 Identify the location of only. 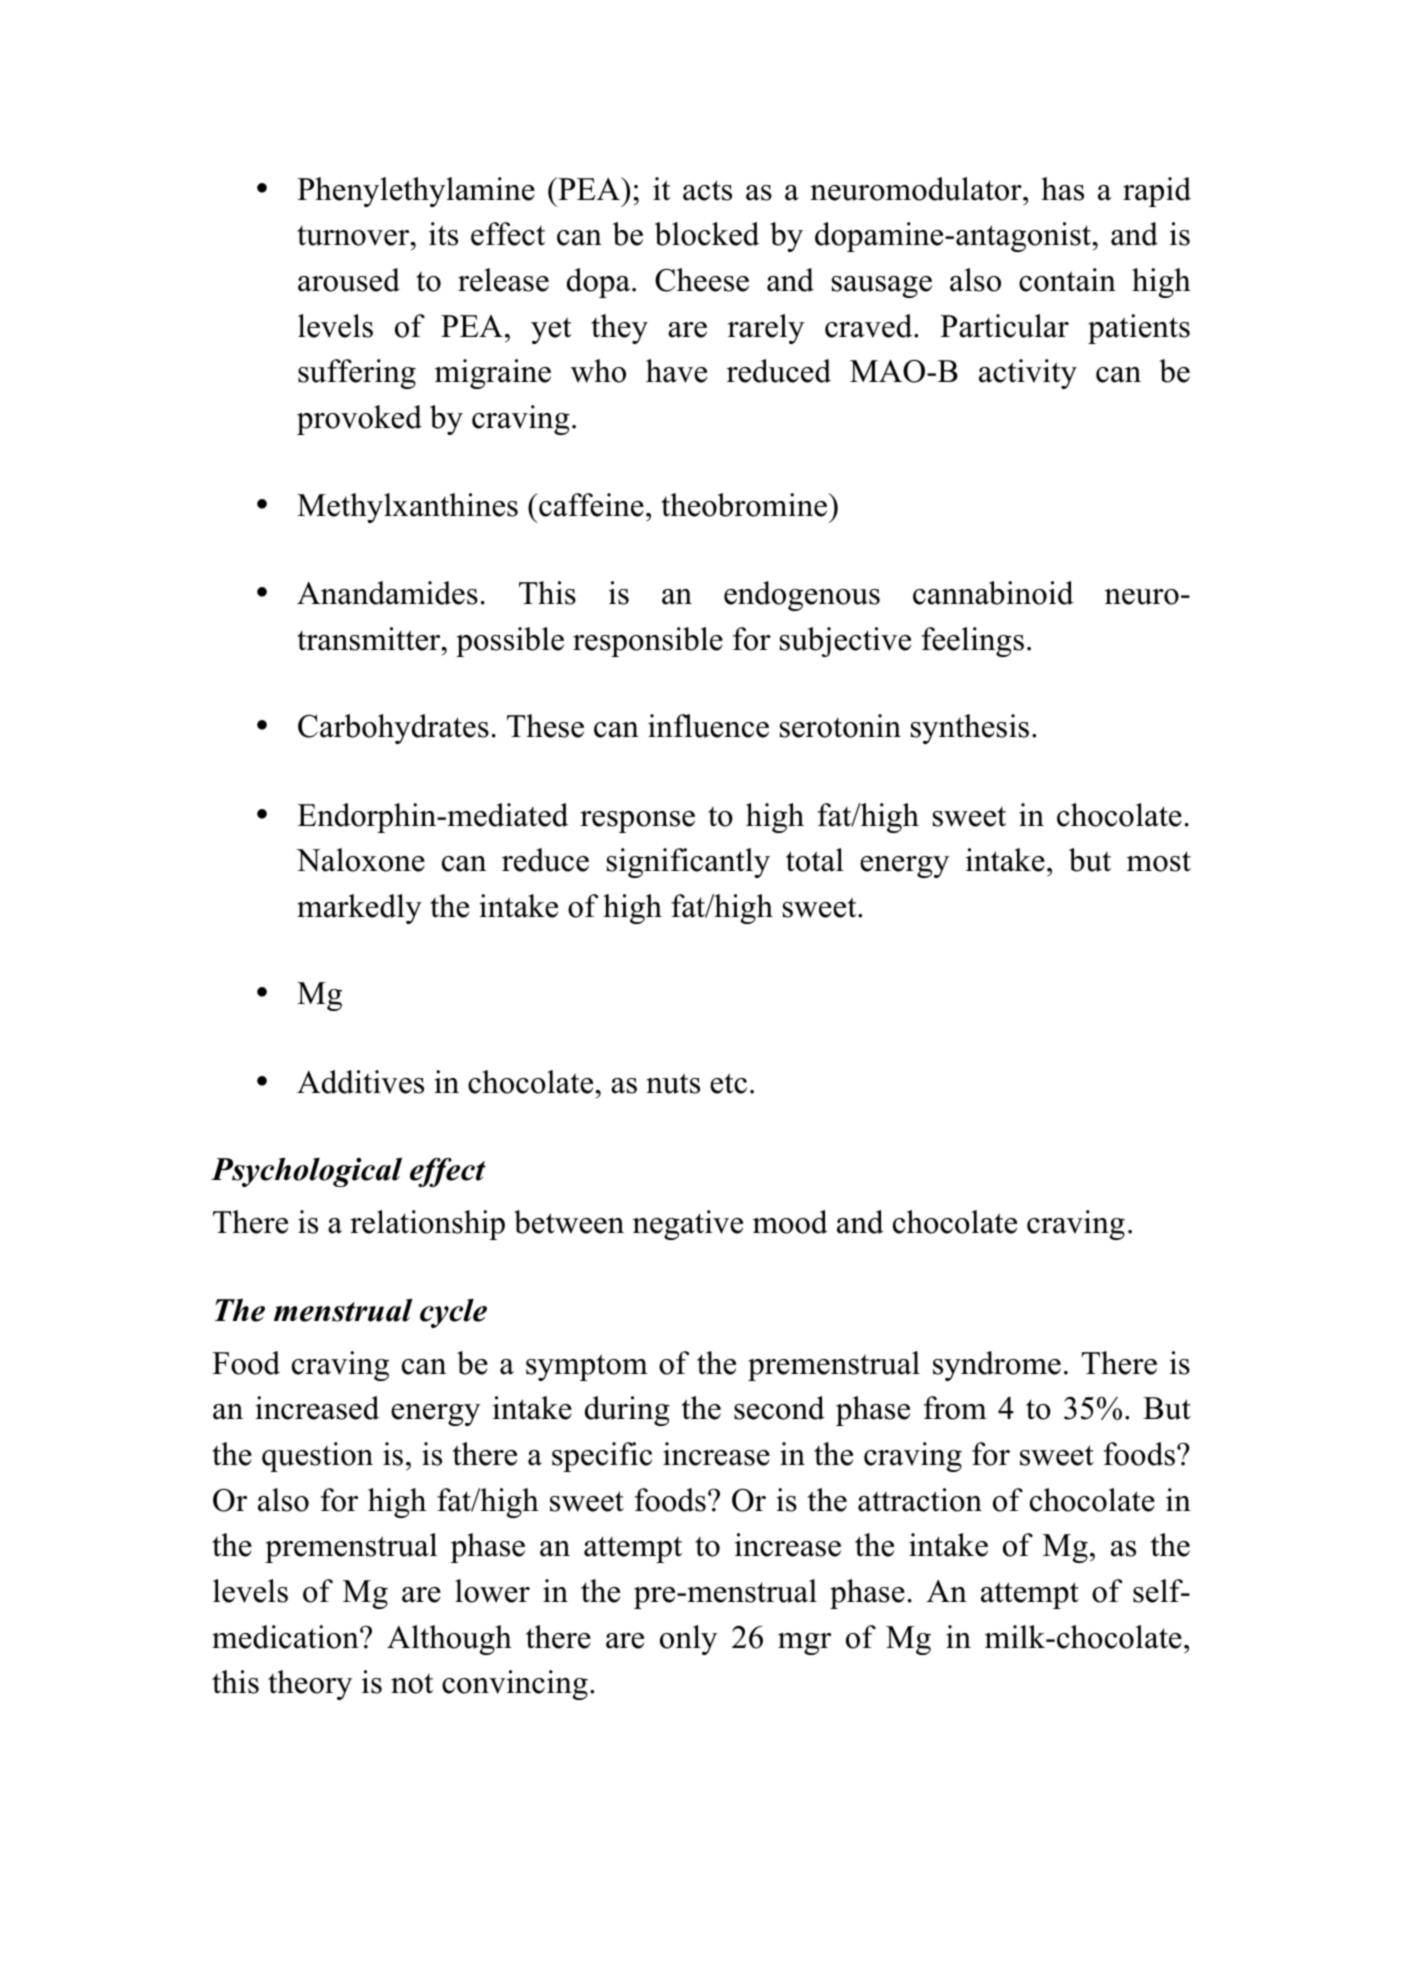
(688, 1640).
